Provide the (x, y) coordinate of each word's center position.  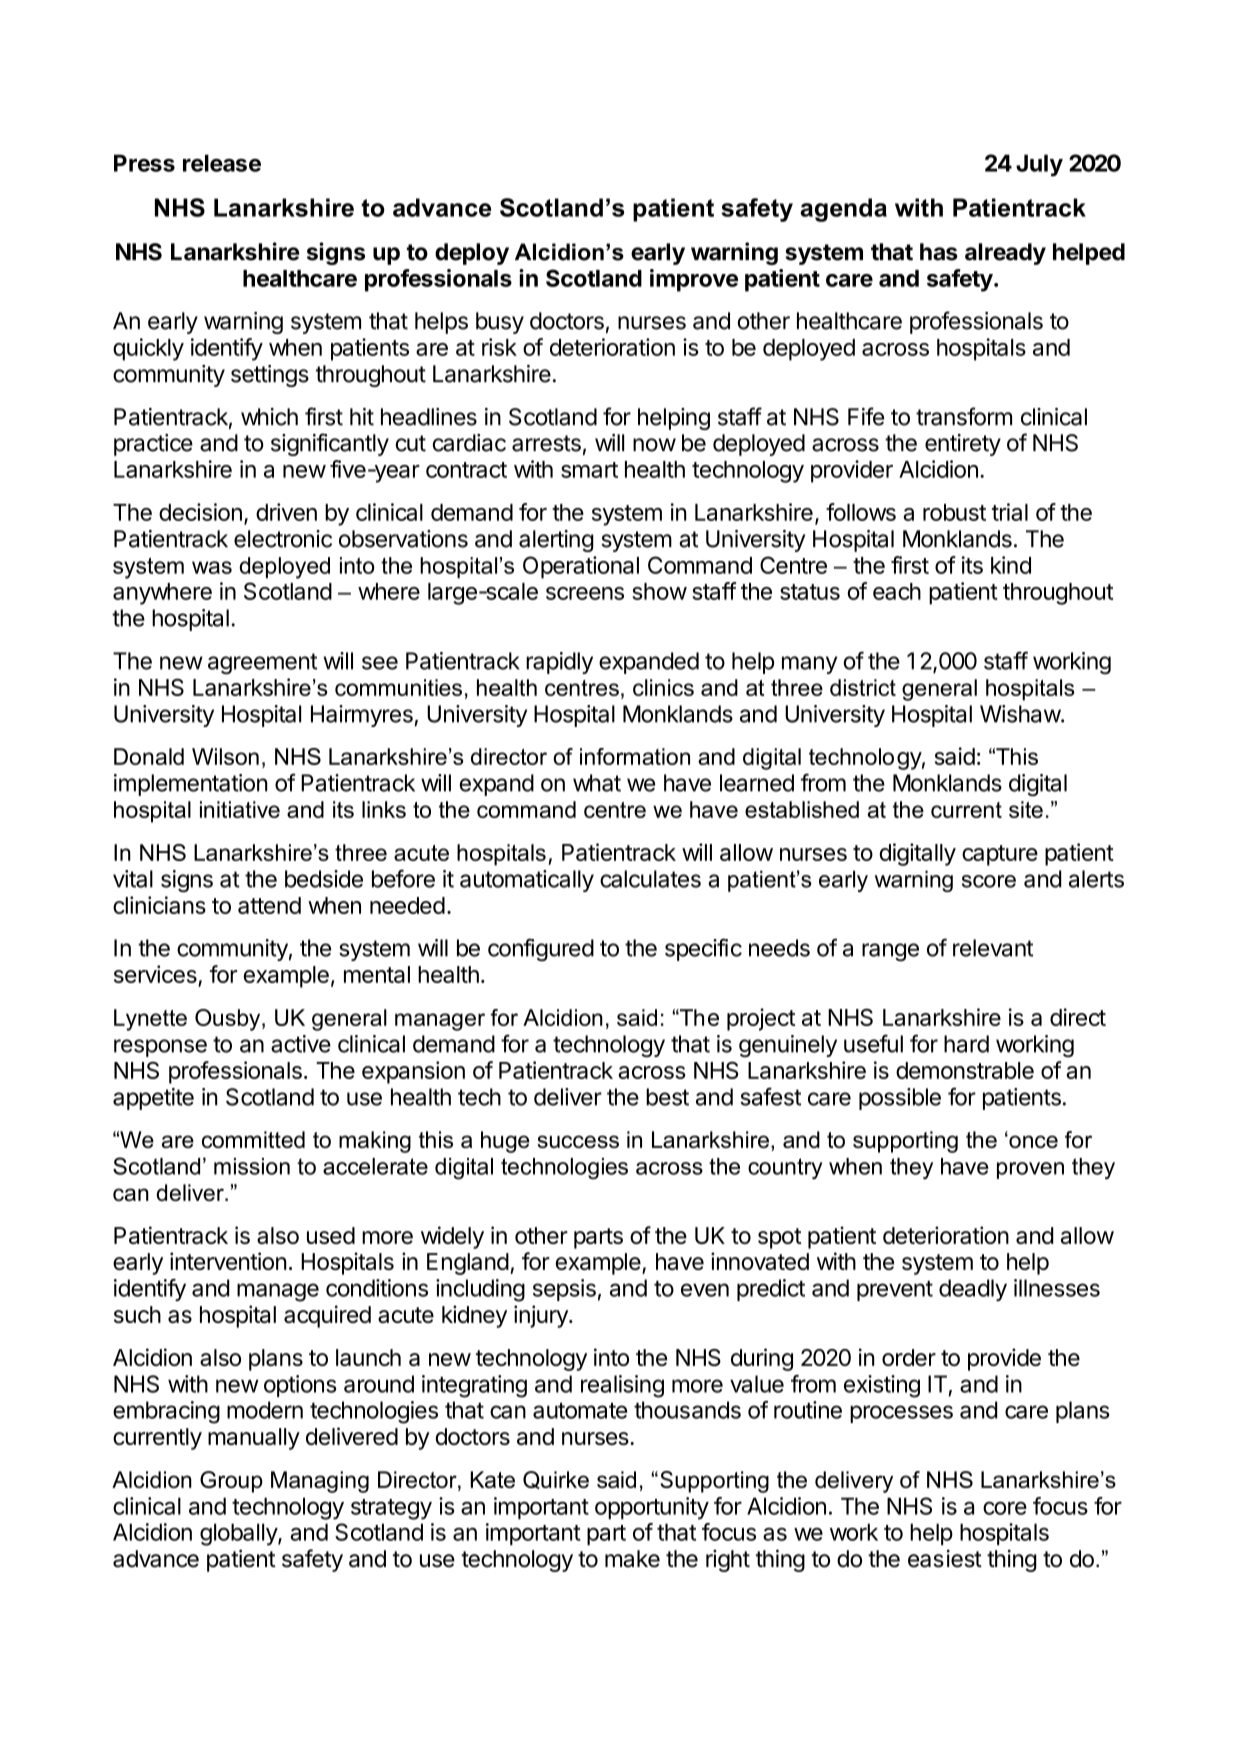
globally (239, 1534)
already (1005, 254)
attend (269, 905)
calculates (650, 879)
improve (694, 280)
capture (1000, 855)
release (222, 163)
